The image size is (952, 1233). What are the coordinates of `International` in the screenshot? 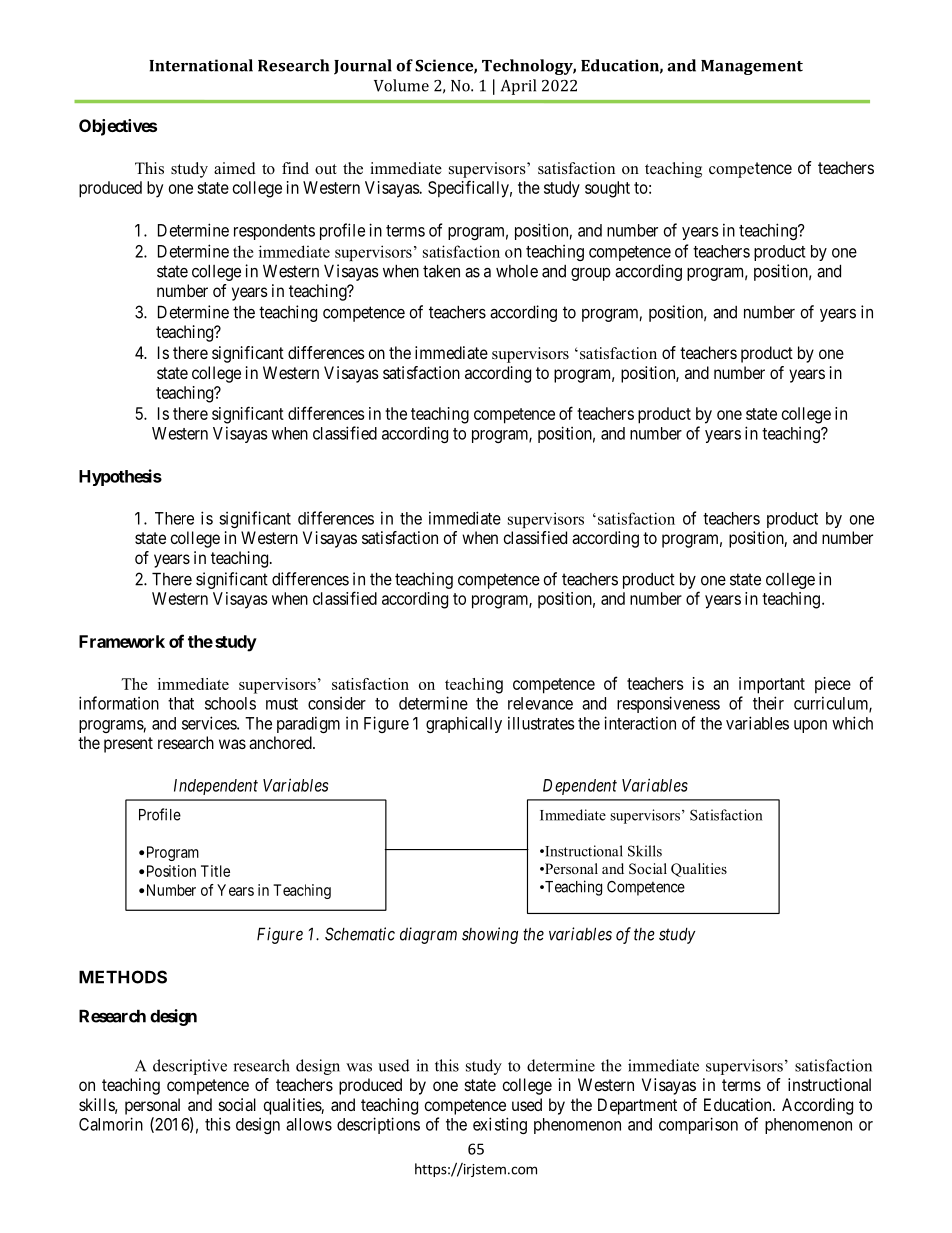 It's located at (201, 65).
